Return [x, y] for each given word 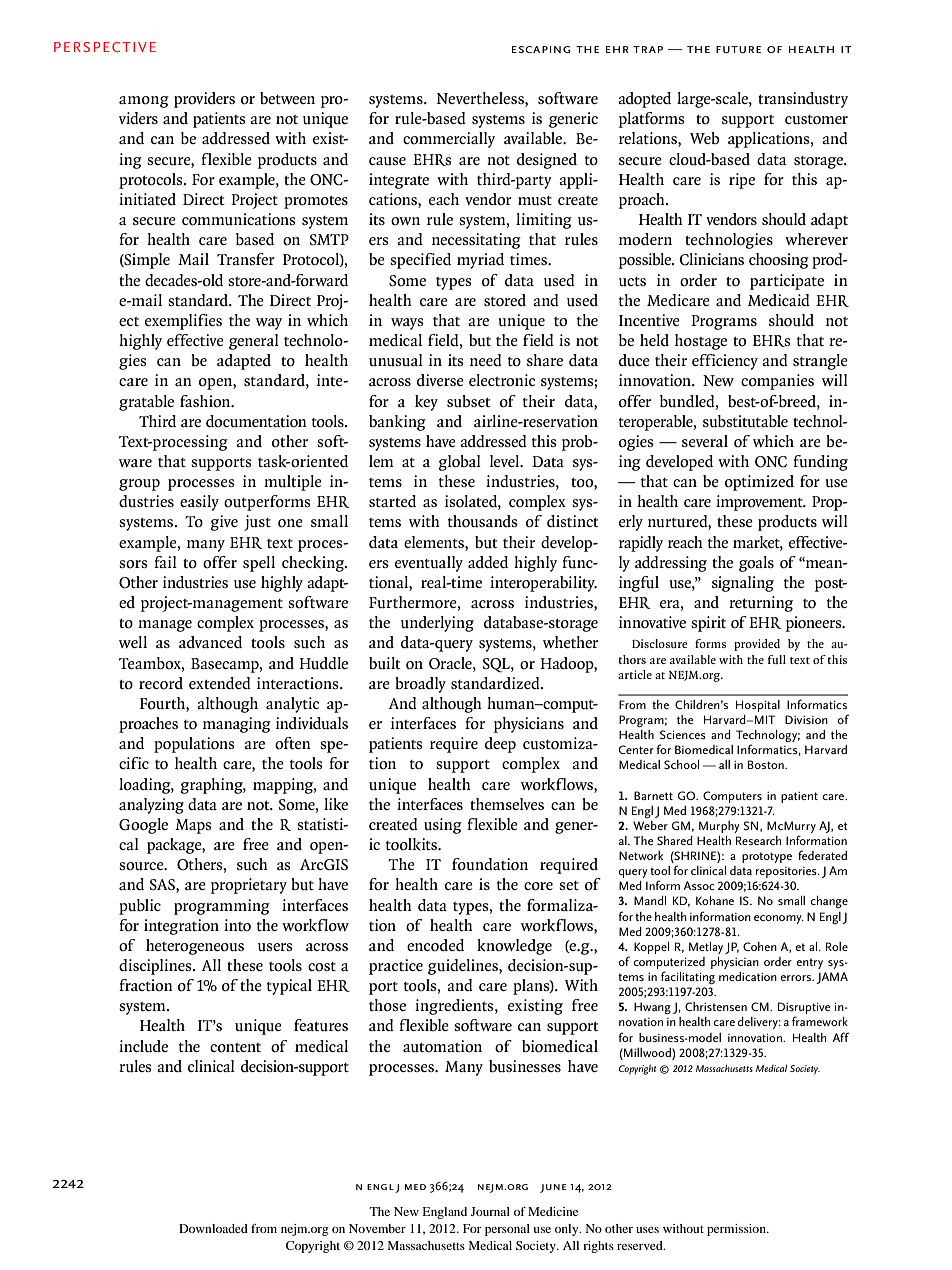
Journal [490, 1211]
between [287, 98]
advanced [210, 642]
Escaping [541, 49]
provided [757, 645]
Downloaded [213, 1228]
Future [738, 49]
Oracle [451, 663]
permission [737, 1230]
